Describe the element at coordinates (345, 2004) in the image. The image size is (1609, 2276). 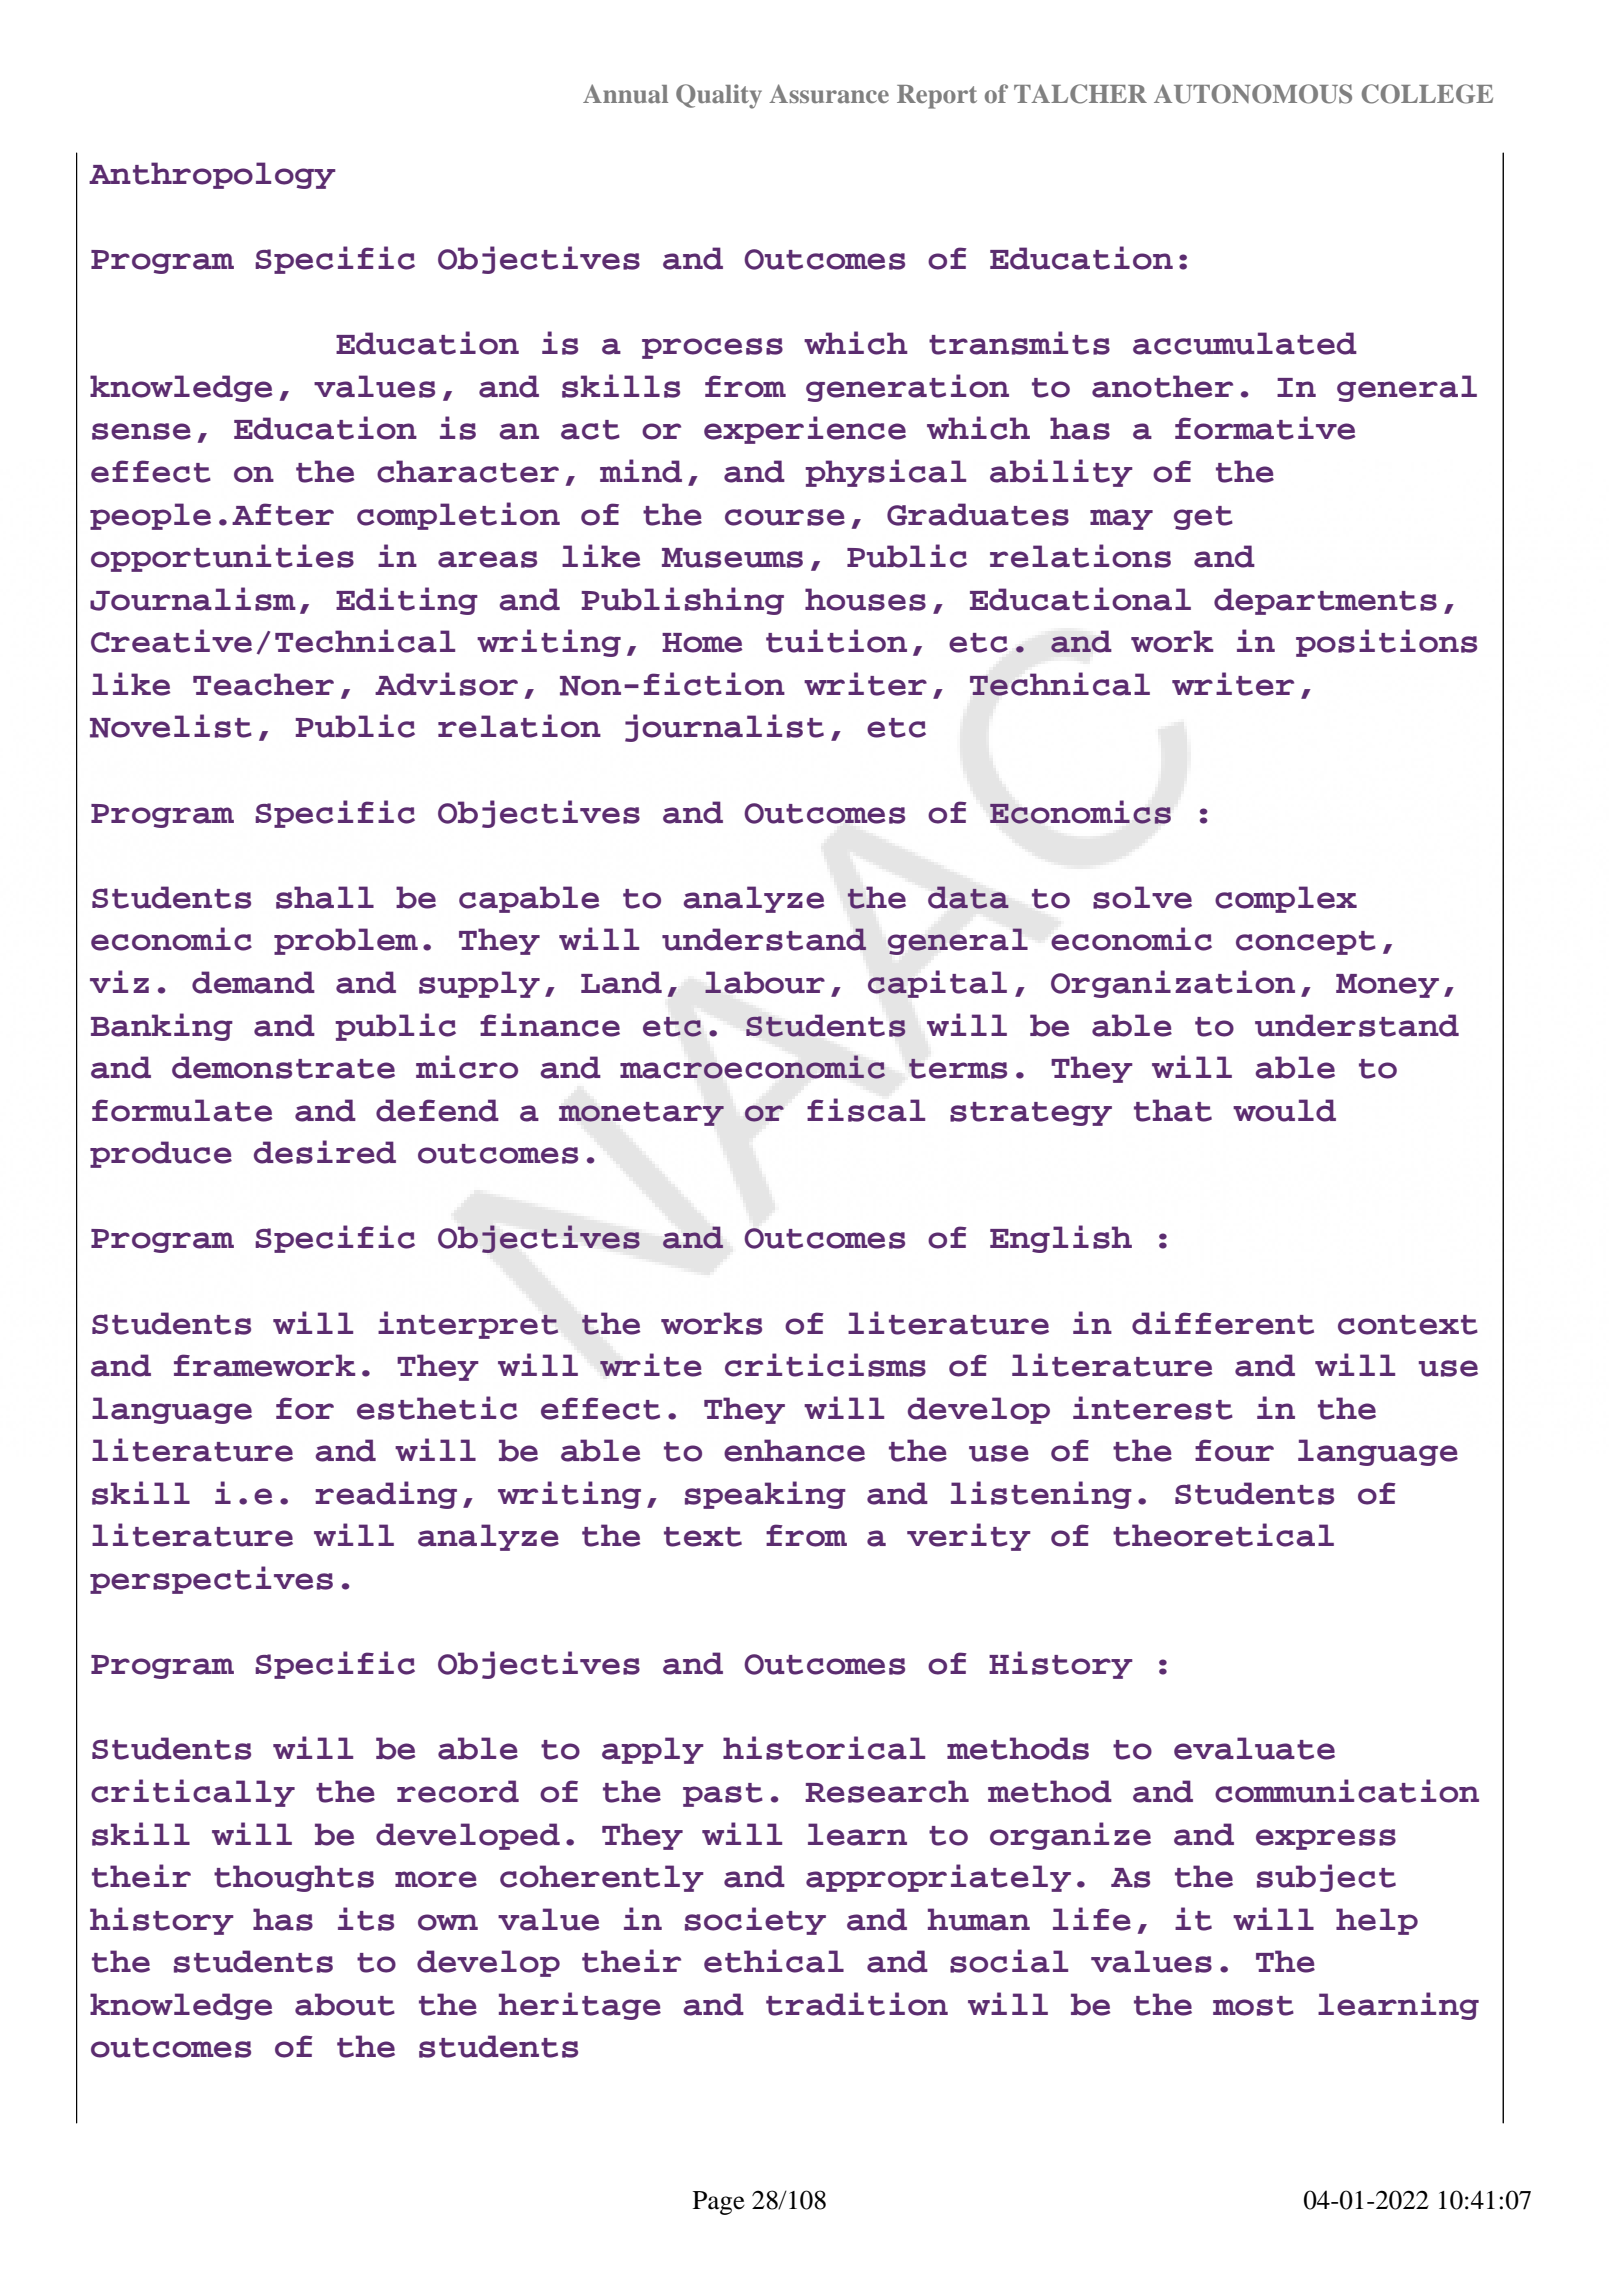
I see `about` at that location.
